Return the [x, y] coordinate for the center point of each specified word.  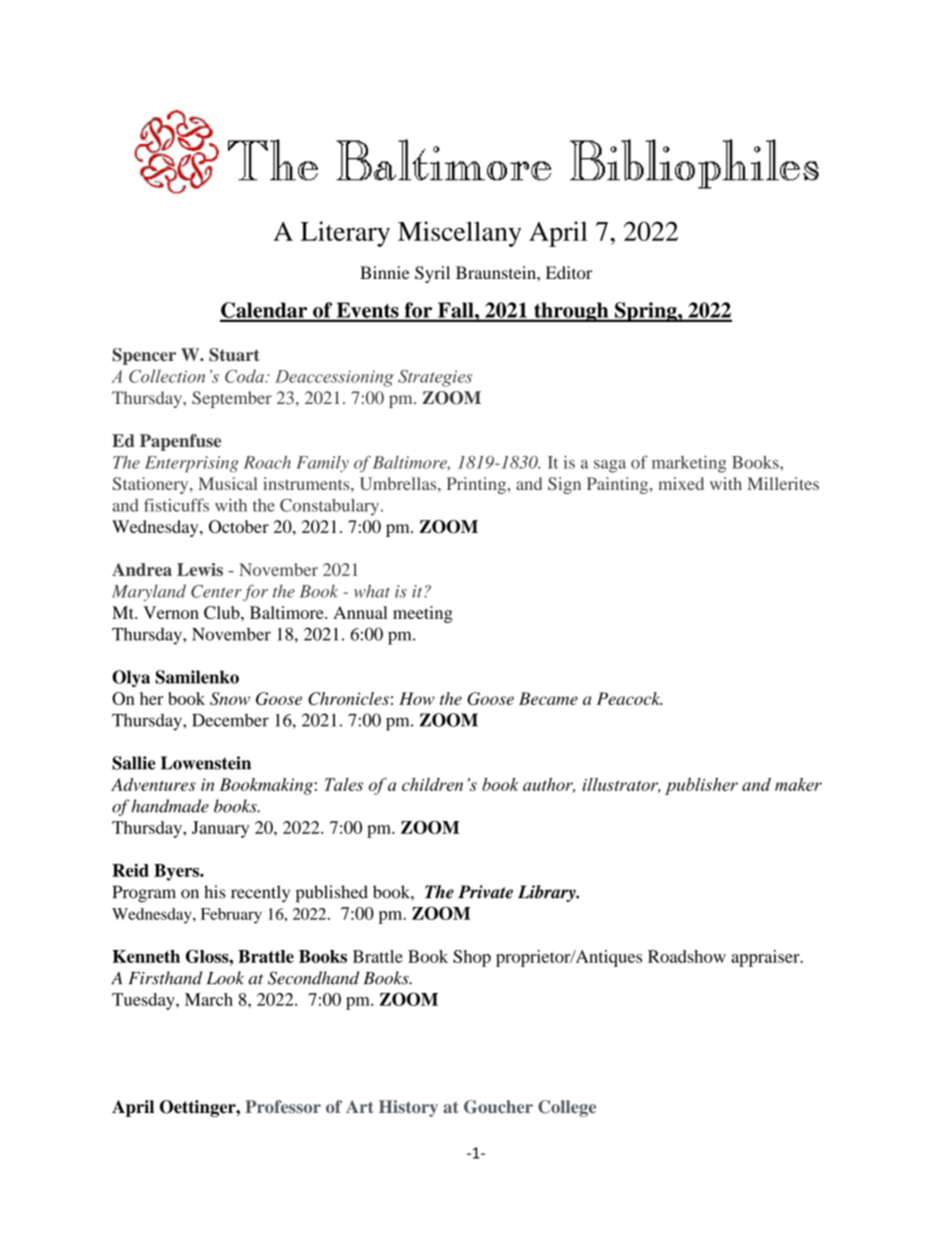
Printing [477, 485]
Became [548, 698]
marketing [689, 464]
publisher [701, 786]
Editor [569, 272]
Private [485, 892]
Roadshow [687, 956]
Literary [345, 234]
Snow [230, 698]
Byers [177, 872]
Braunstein [497, 272]
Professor [283, 1106]
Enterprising [192, 464]
